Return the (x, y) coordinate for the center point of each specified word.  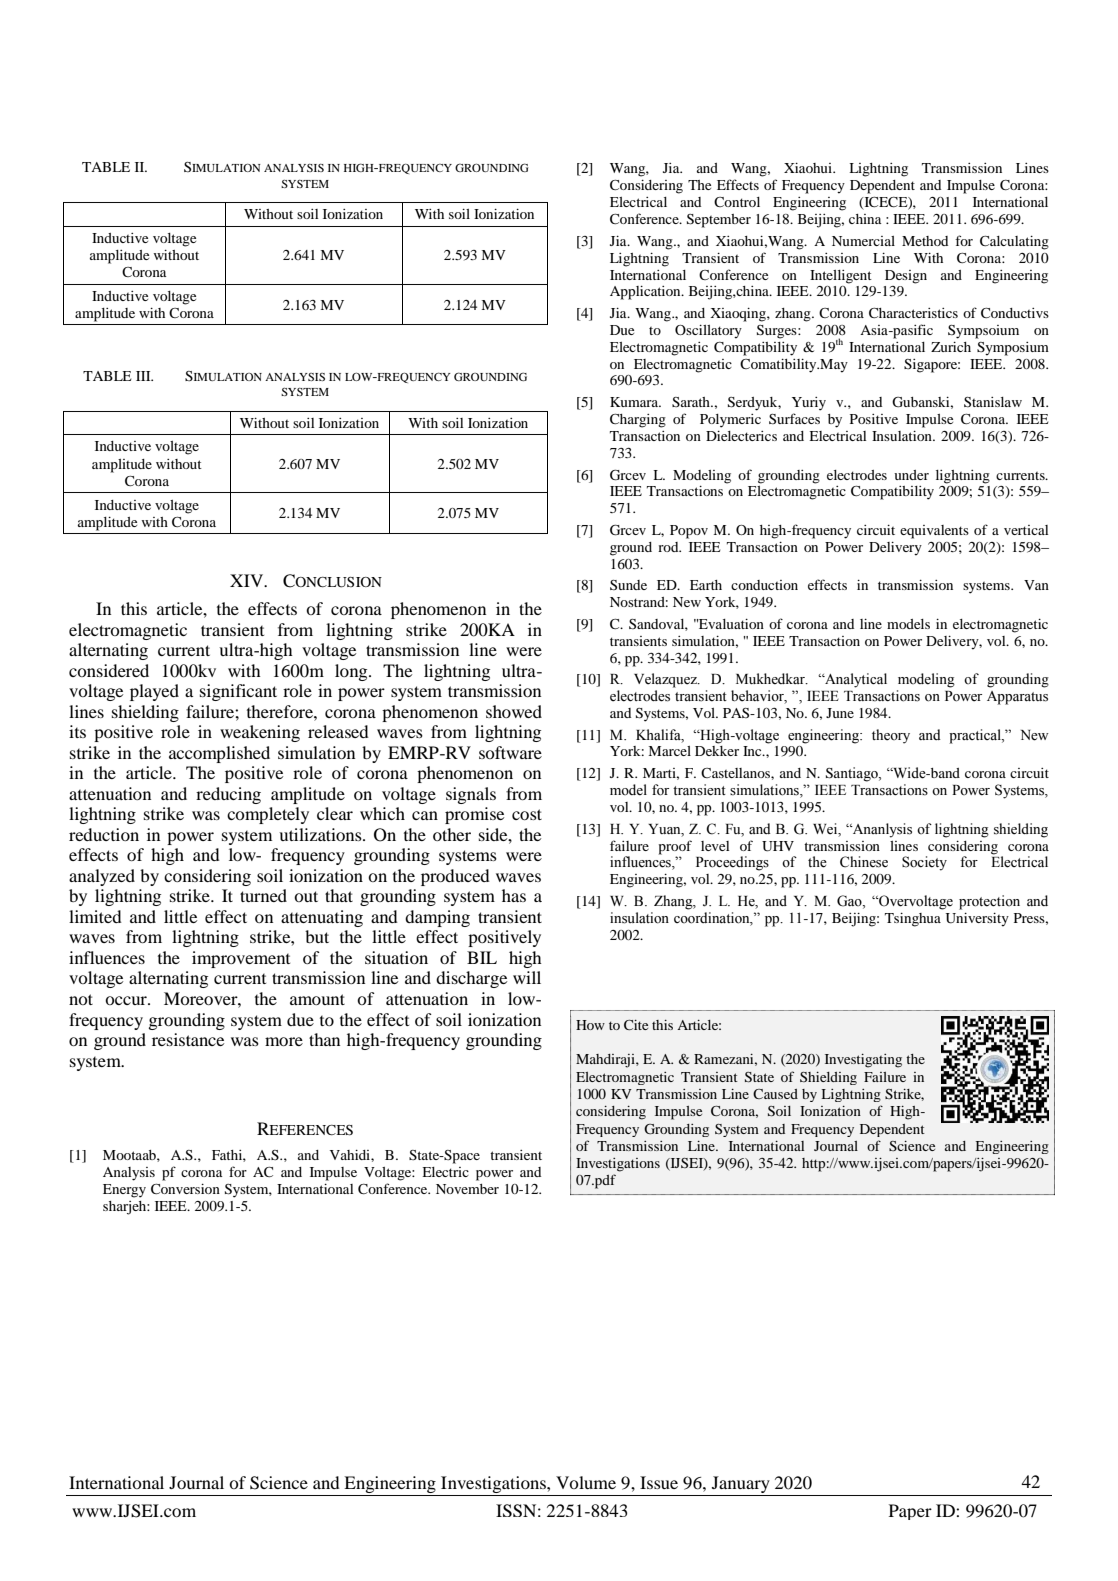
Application (646, 293)
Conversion (185, 1189)
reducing (228, 795)
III (144, 376)
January (741, 1484)
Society (924, 863)
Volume (586, 1482)
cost (527, 814)
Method (925, 241)
